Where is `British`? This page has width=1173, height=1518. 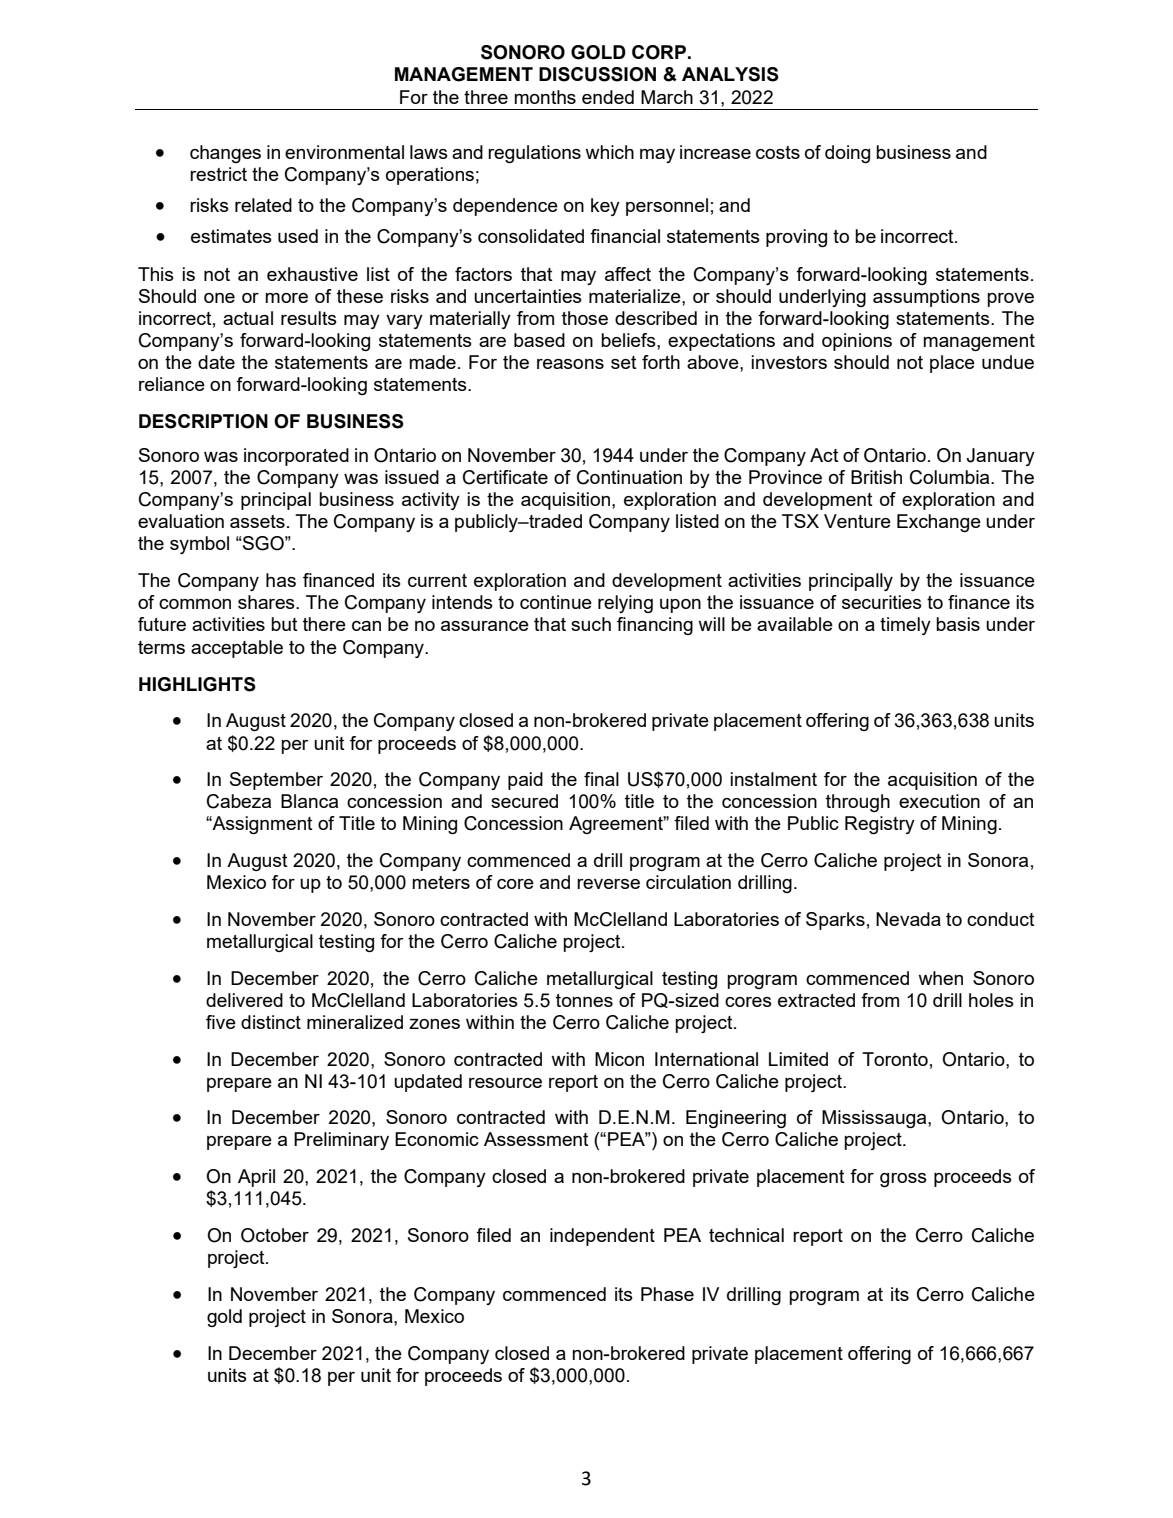
British is located at coordinates (876, 477).
